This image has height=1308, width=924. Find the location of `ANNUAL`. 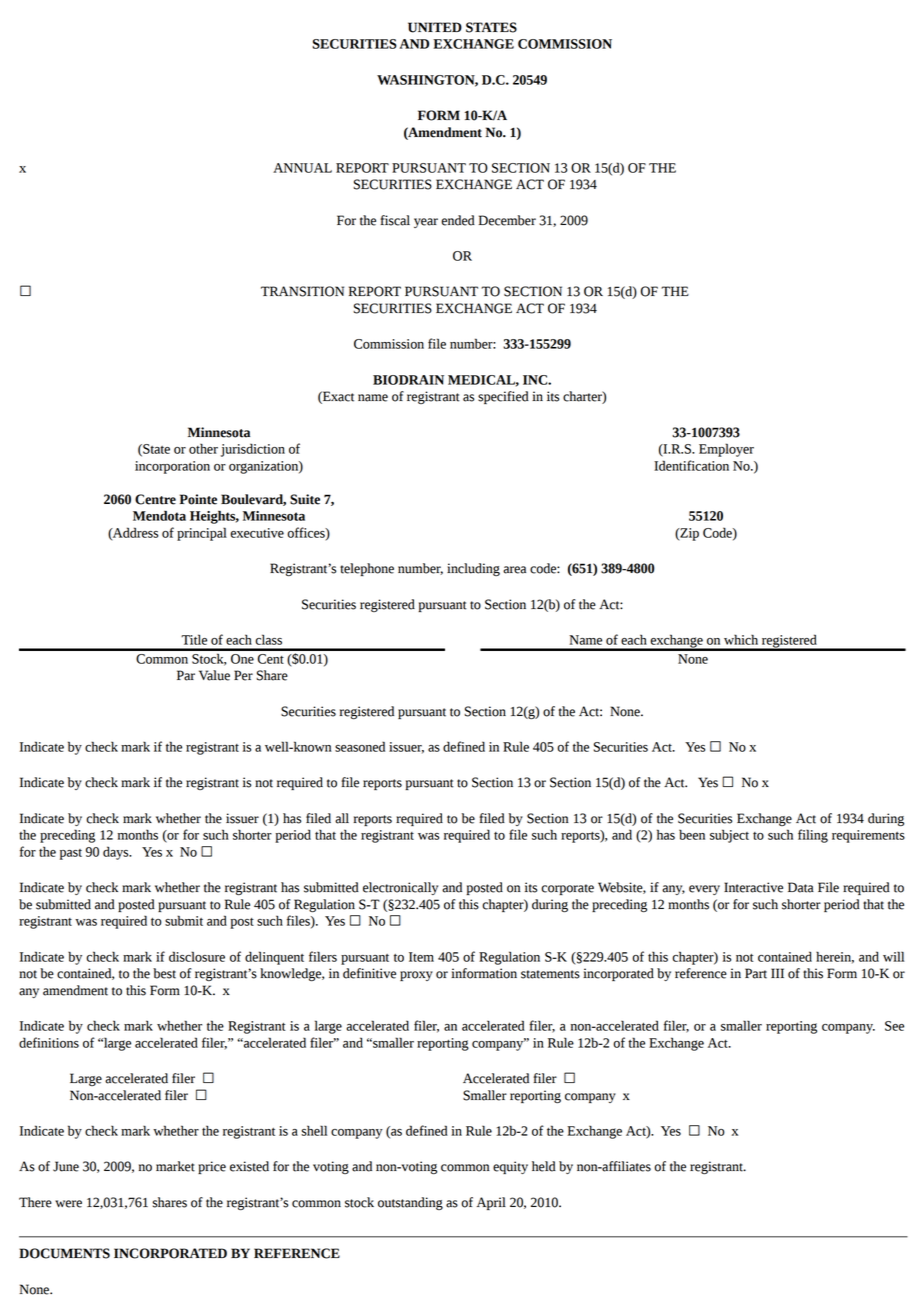

ANNUAL is located at coordinates (302, 168).
